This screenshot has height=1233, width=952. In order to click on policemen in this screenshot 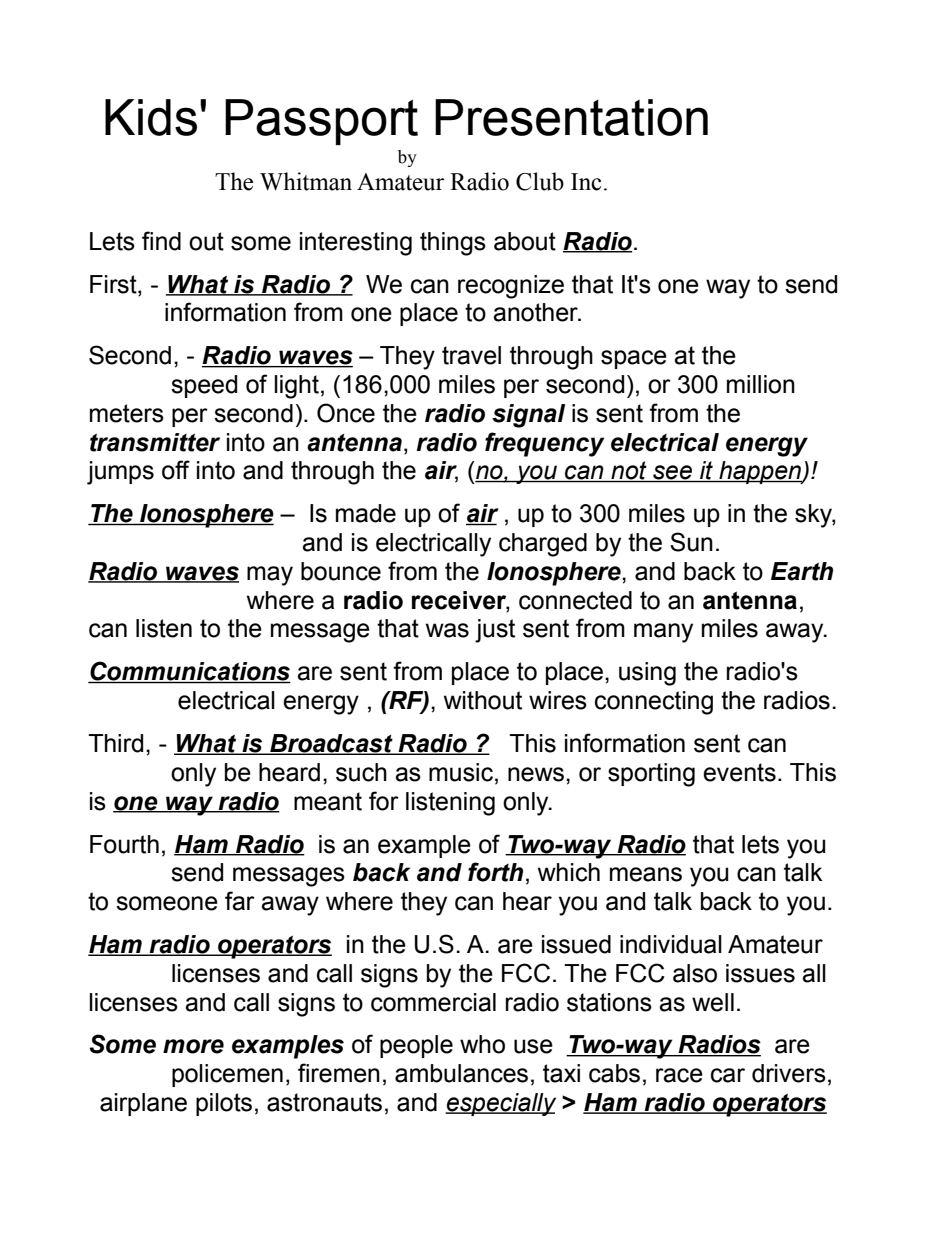, I will do `click(227, 1075)`.
